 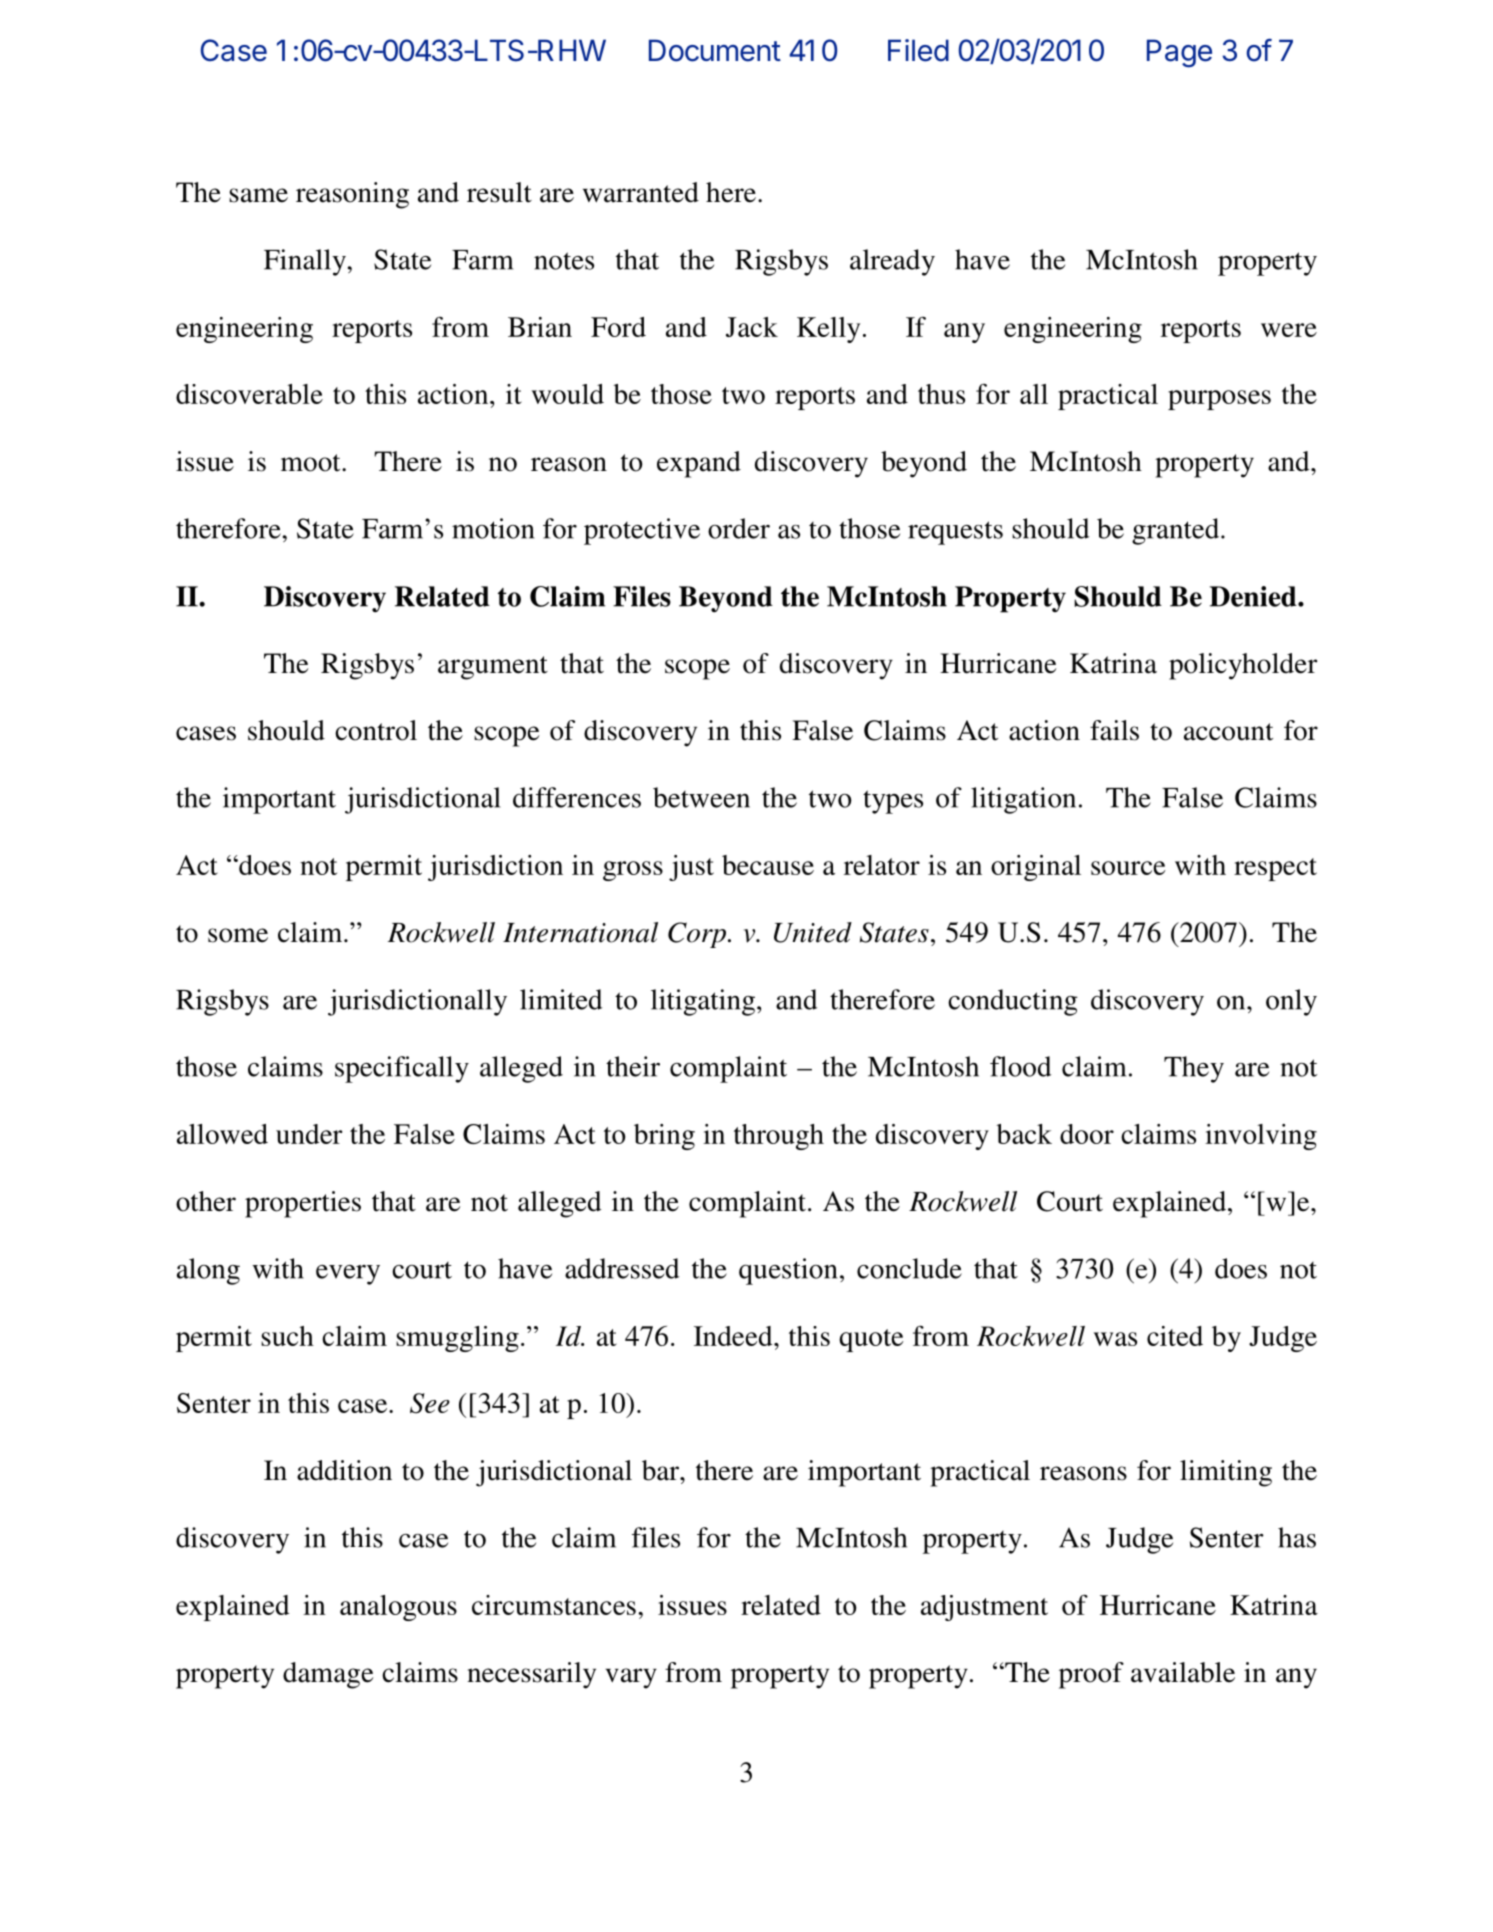 I want to click on Indeed, so click(x=734, y=1336).
